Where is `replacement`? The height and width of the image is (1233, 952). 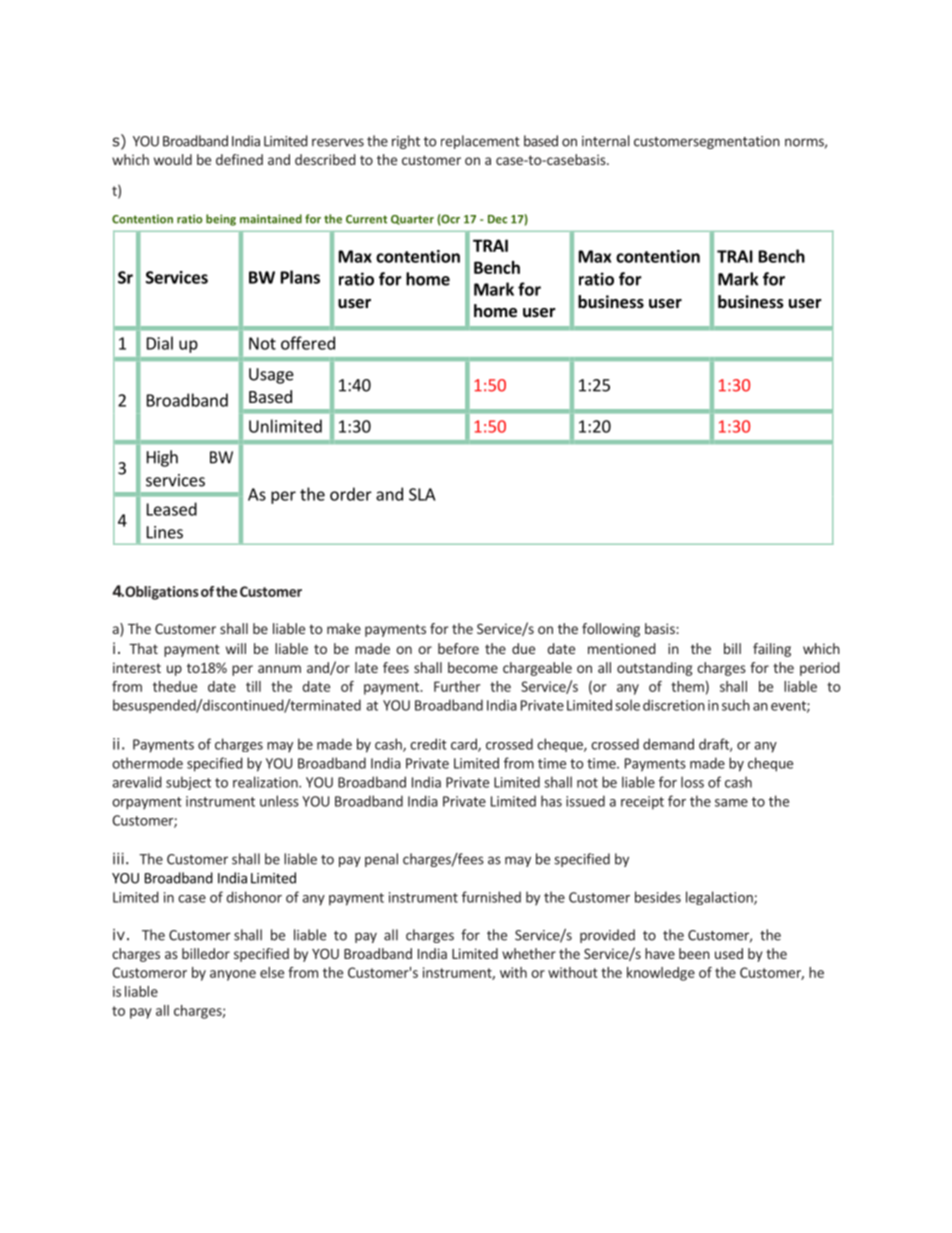 replacement is located at coordinates (480, 142).
